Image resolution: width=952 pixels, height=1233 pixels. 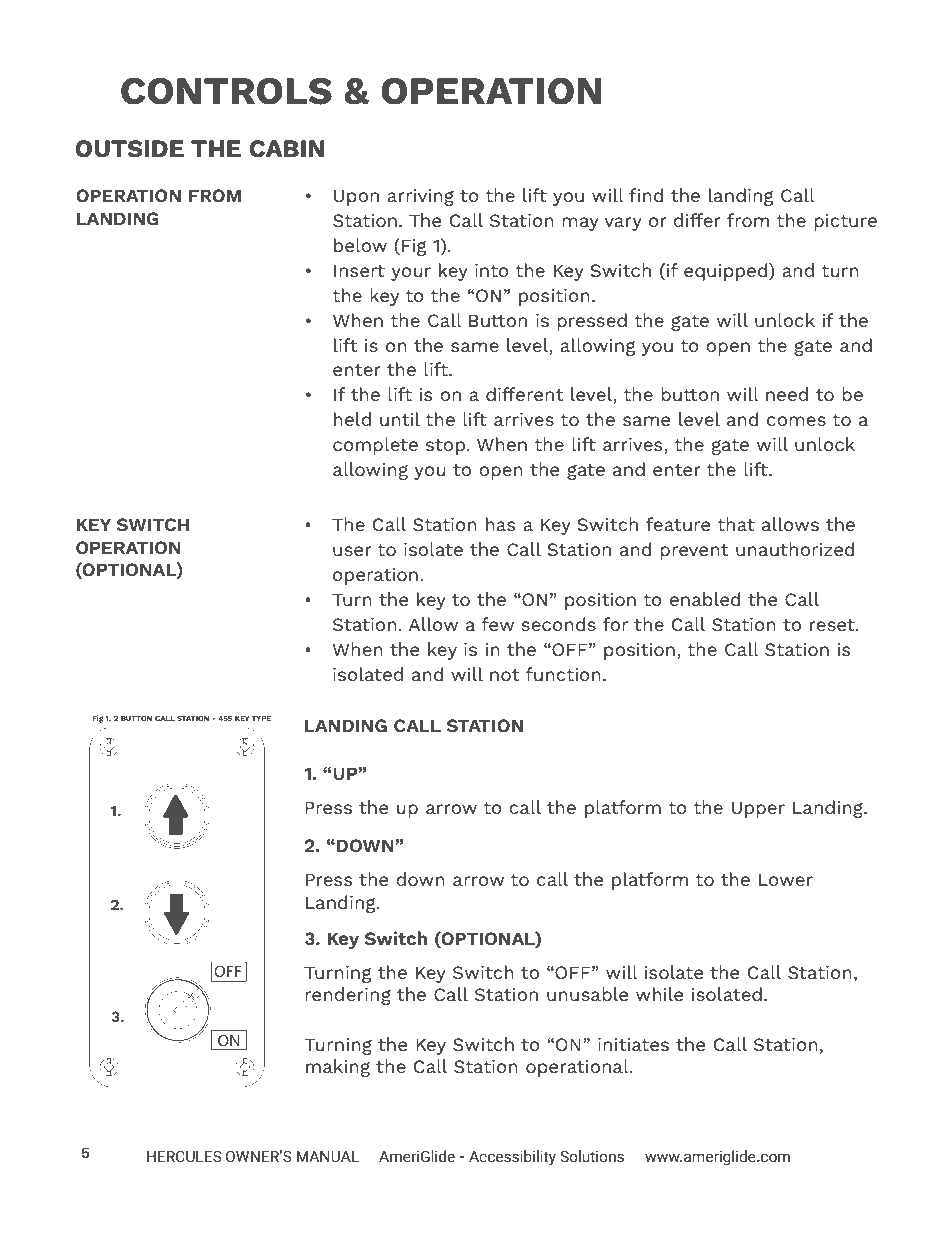 I want to click on HERCULES, so click(x=184, y=1156).
